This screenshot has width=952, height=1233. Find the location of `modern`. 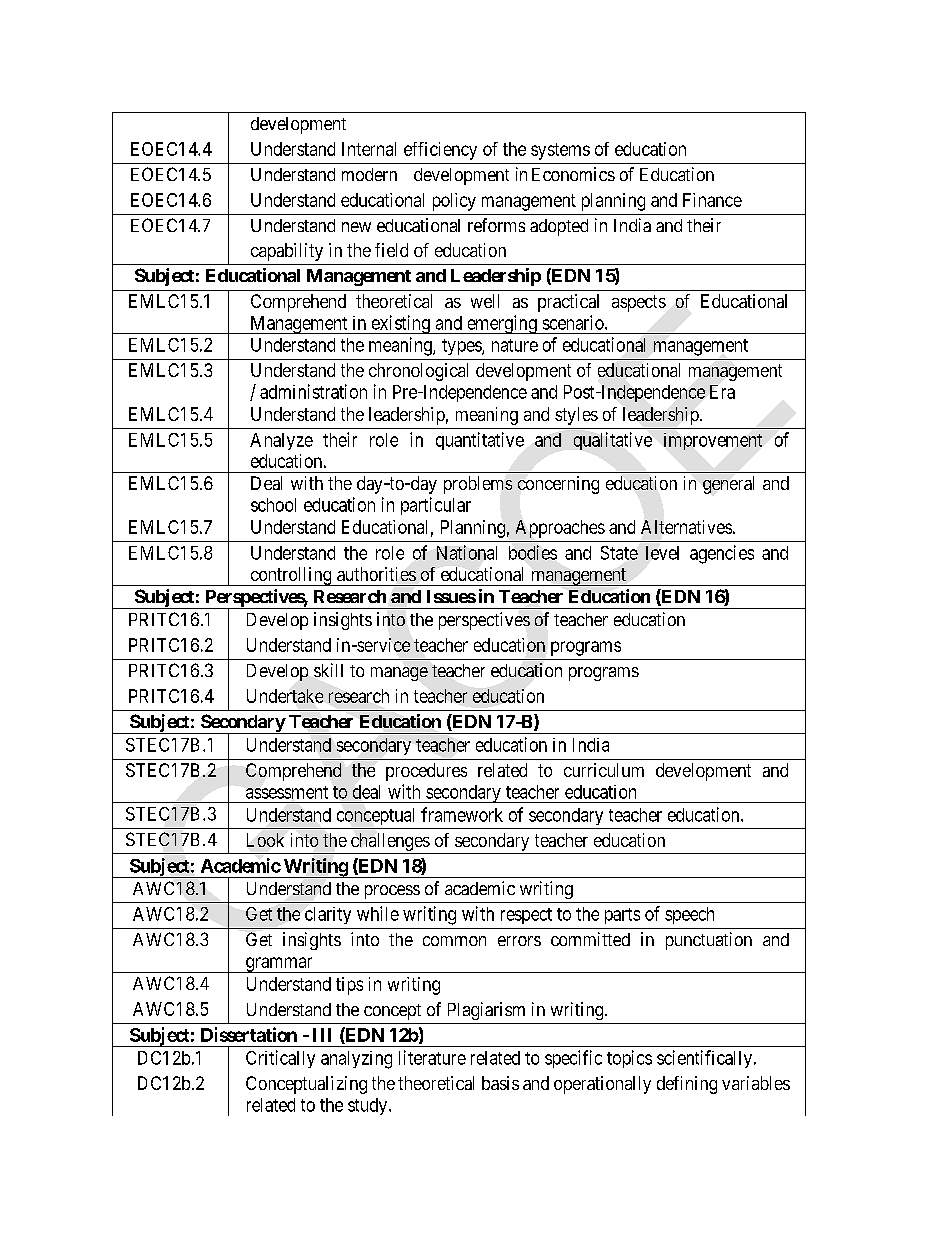

modern is located at coordinates (369, 174).
